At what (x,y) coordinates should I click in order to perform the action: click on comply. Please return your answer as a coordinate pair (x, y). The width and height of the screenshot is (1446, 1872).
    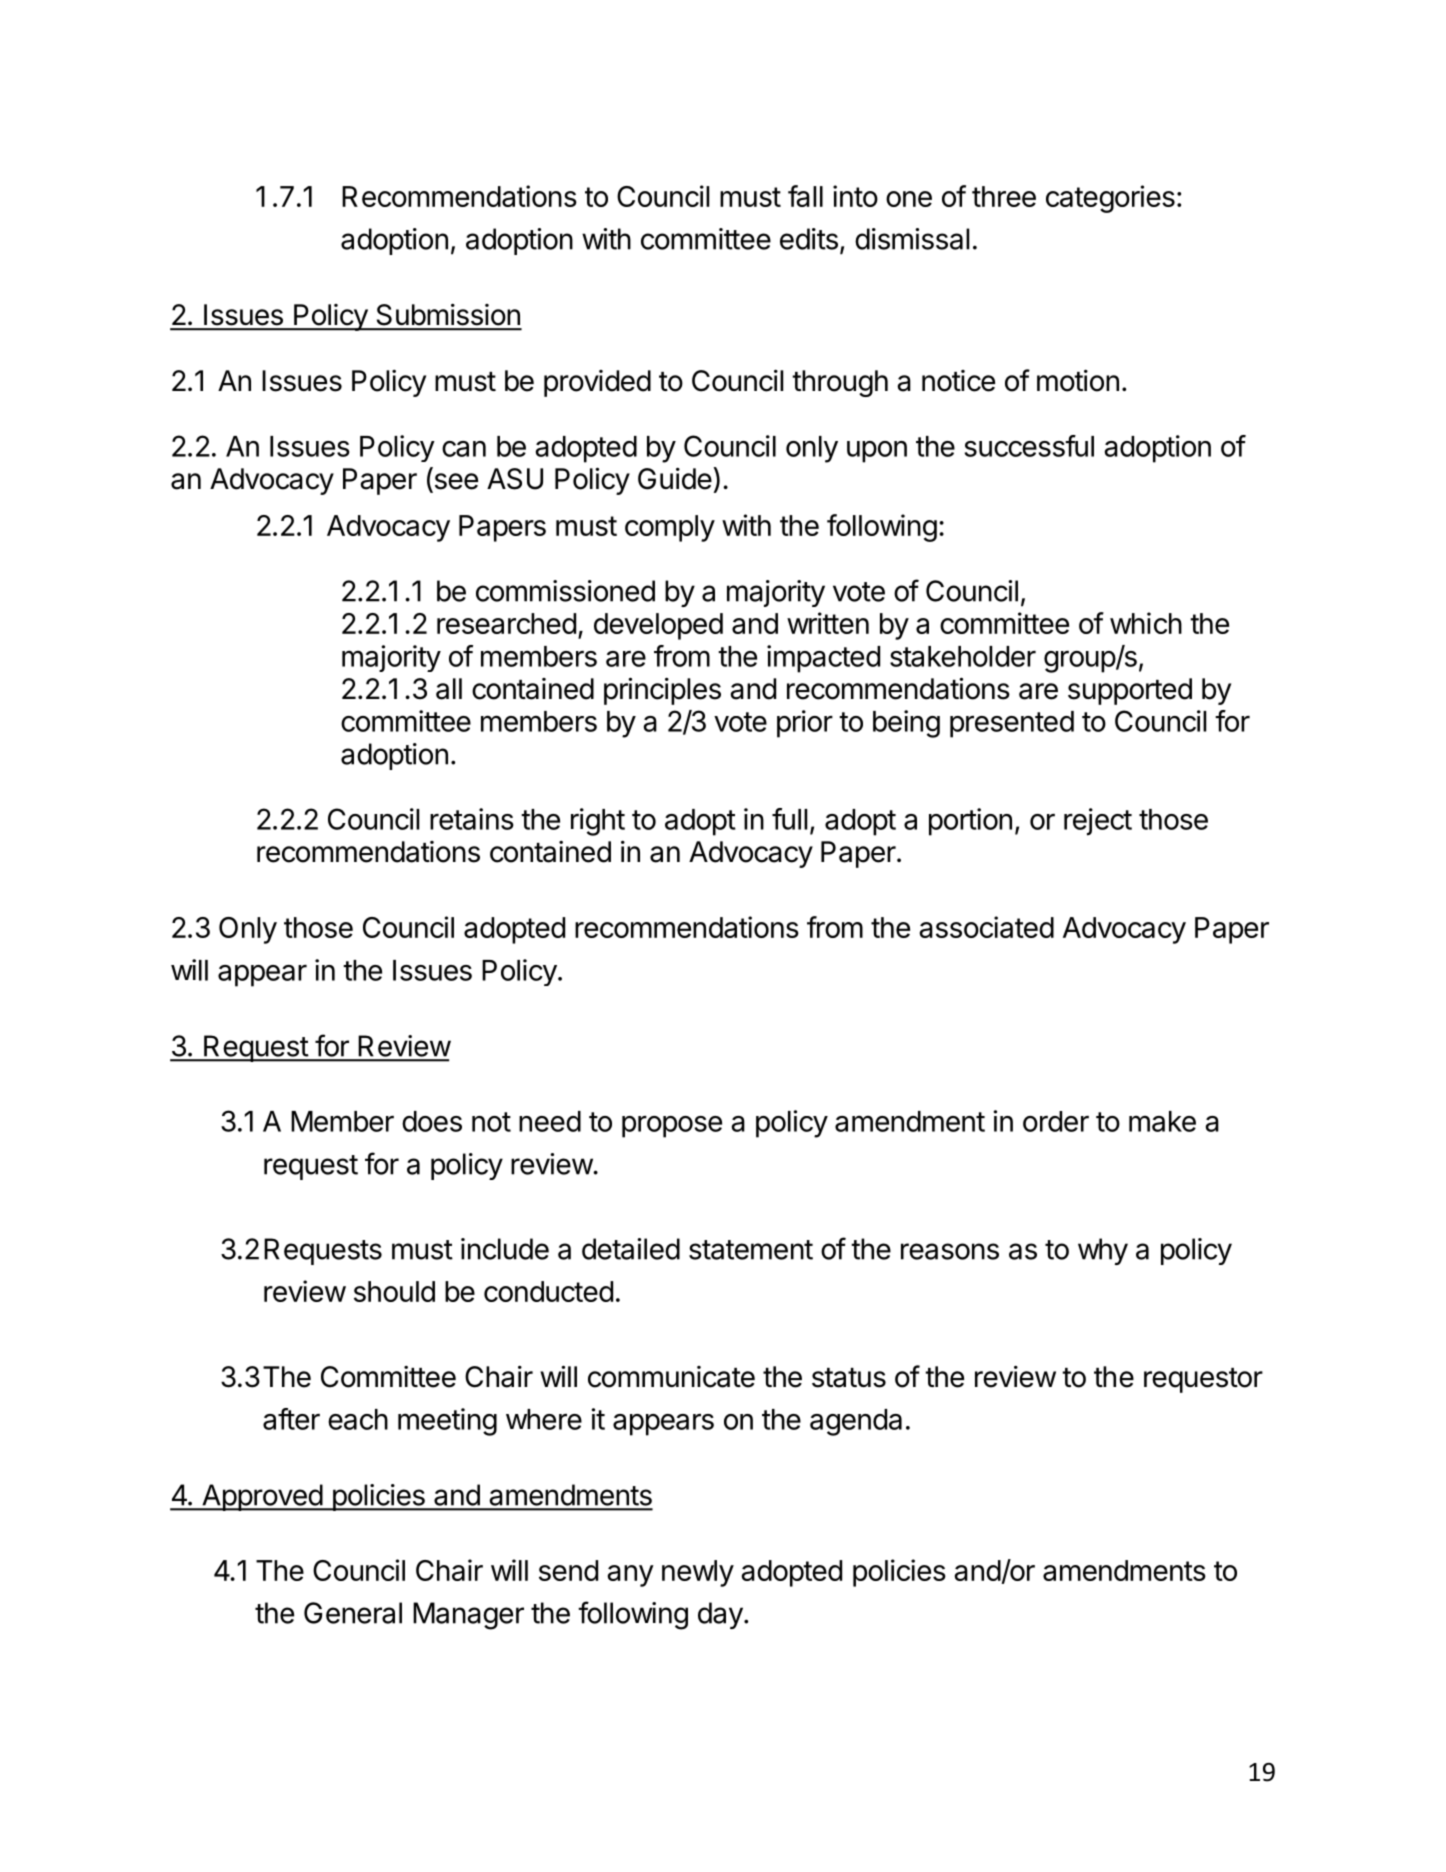
    Looking at the image, I should click on (670, 528).
